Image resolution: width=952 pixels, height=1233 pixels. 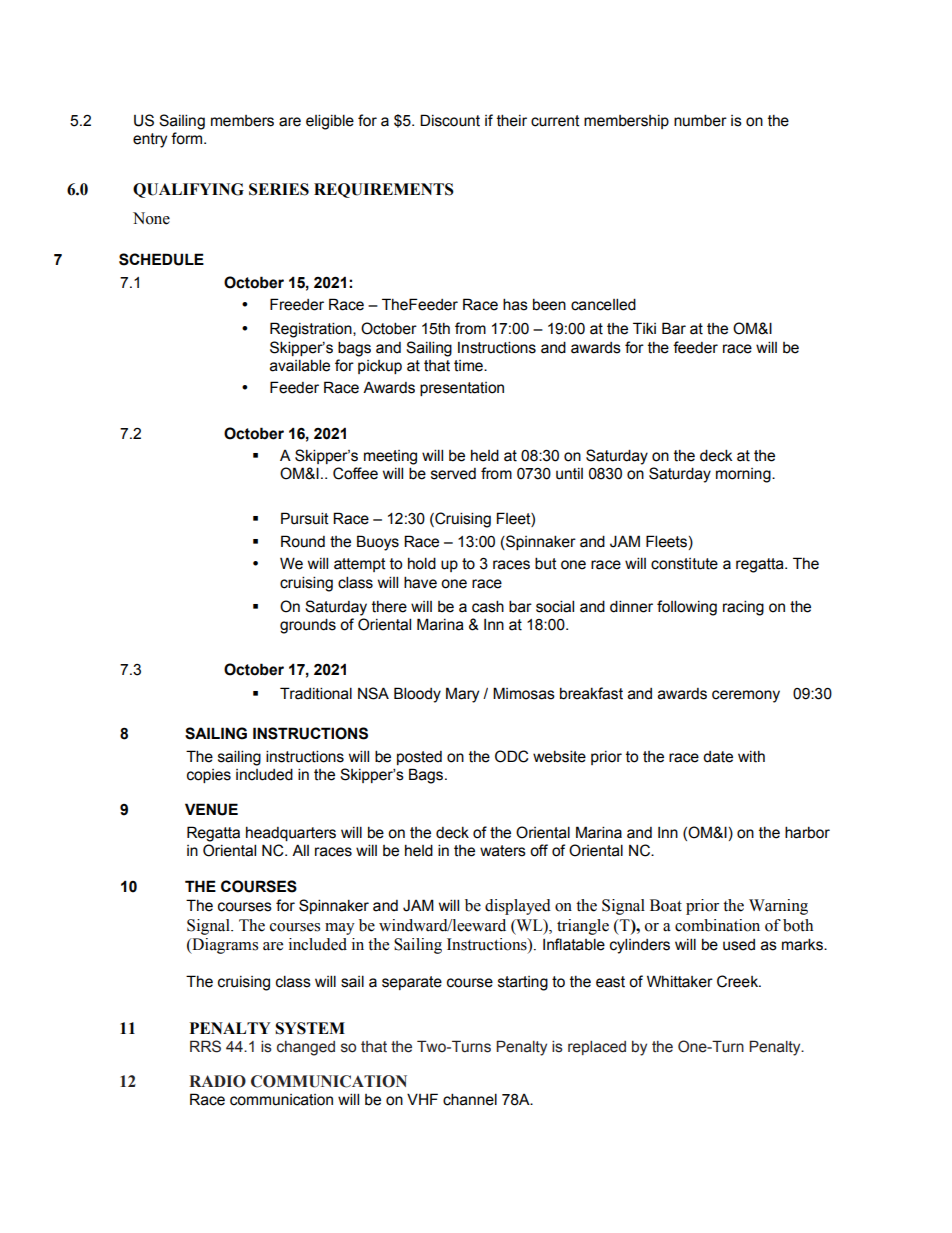 I want to click on morning, so click(x=744, y=475).
